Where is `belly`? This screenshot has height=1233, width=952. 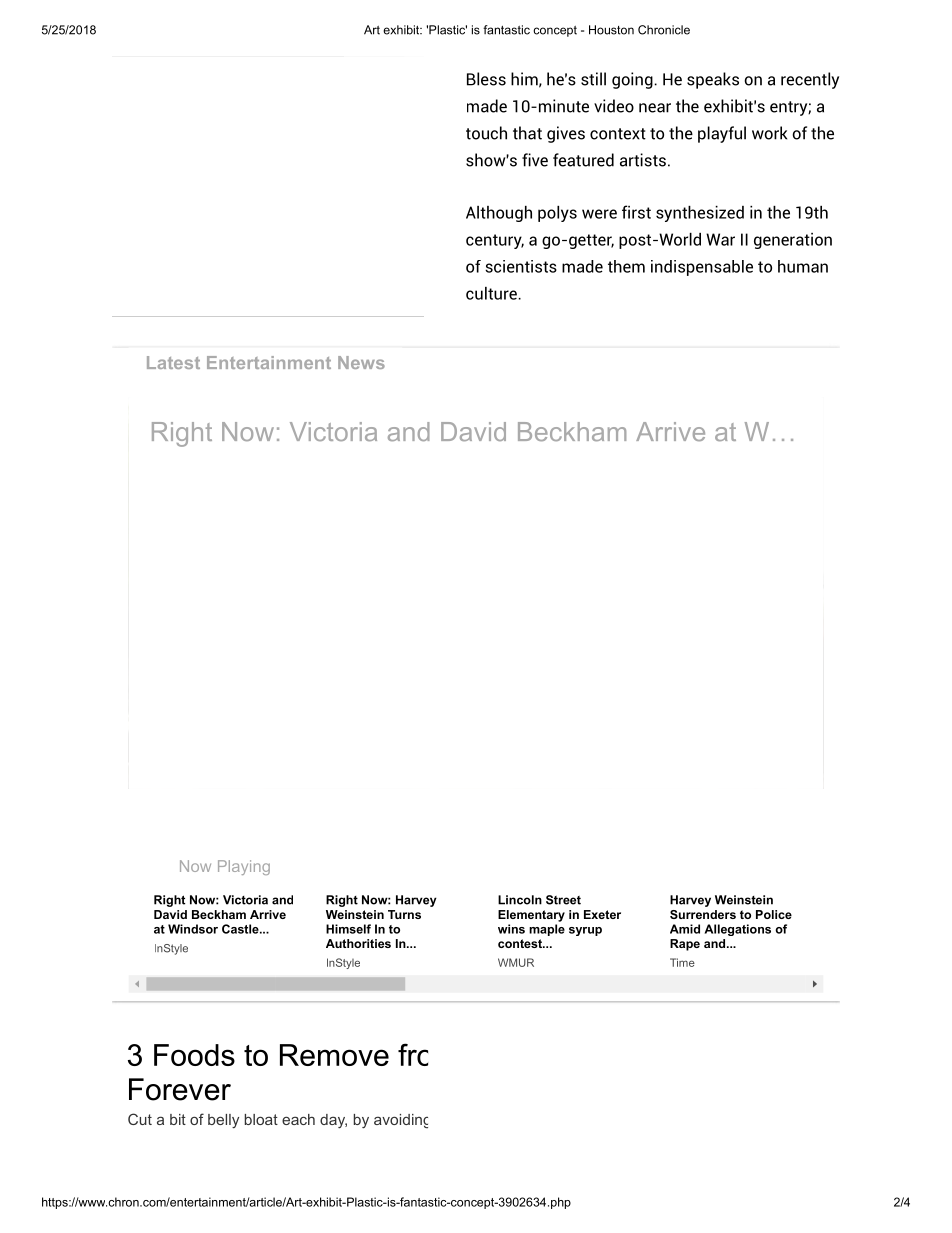
belly is located at coordinates (223, 1121).
